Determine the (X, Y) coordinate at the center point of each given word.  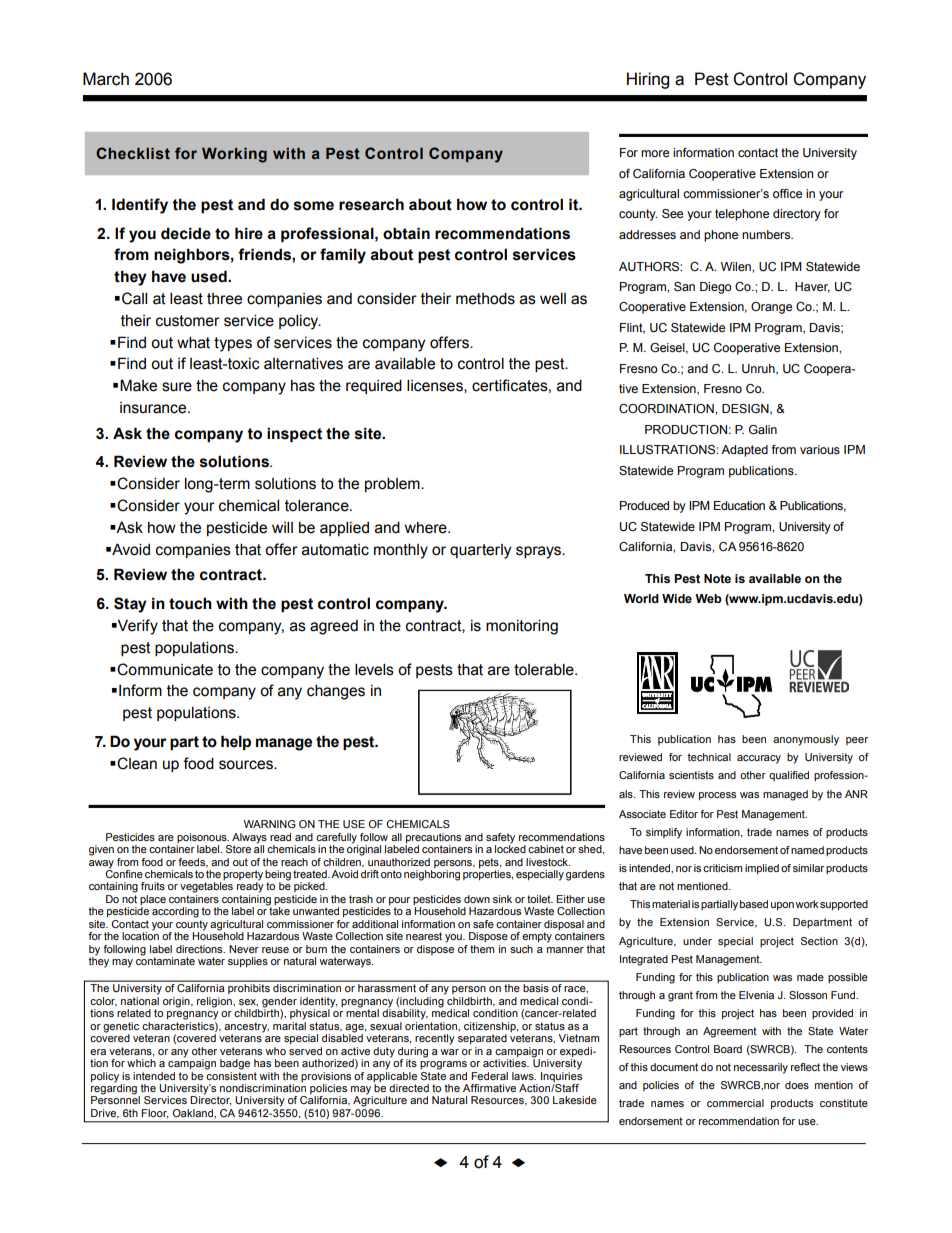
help (236, 742)
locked (510, 848)
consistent (231, 1074)
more (655, 153)
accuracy (759, 759)
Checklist (133, 153)
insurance (154, 408)
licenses (436, 386)
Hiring (648, 80)
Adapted (744, 451)
